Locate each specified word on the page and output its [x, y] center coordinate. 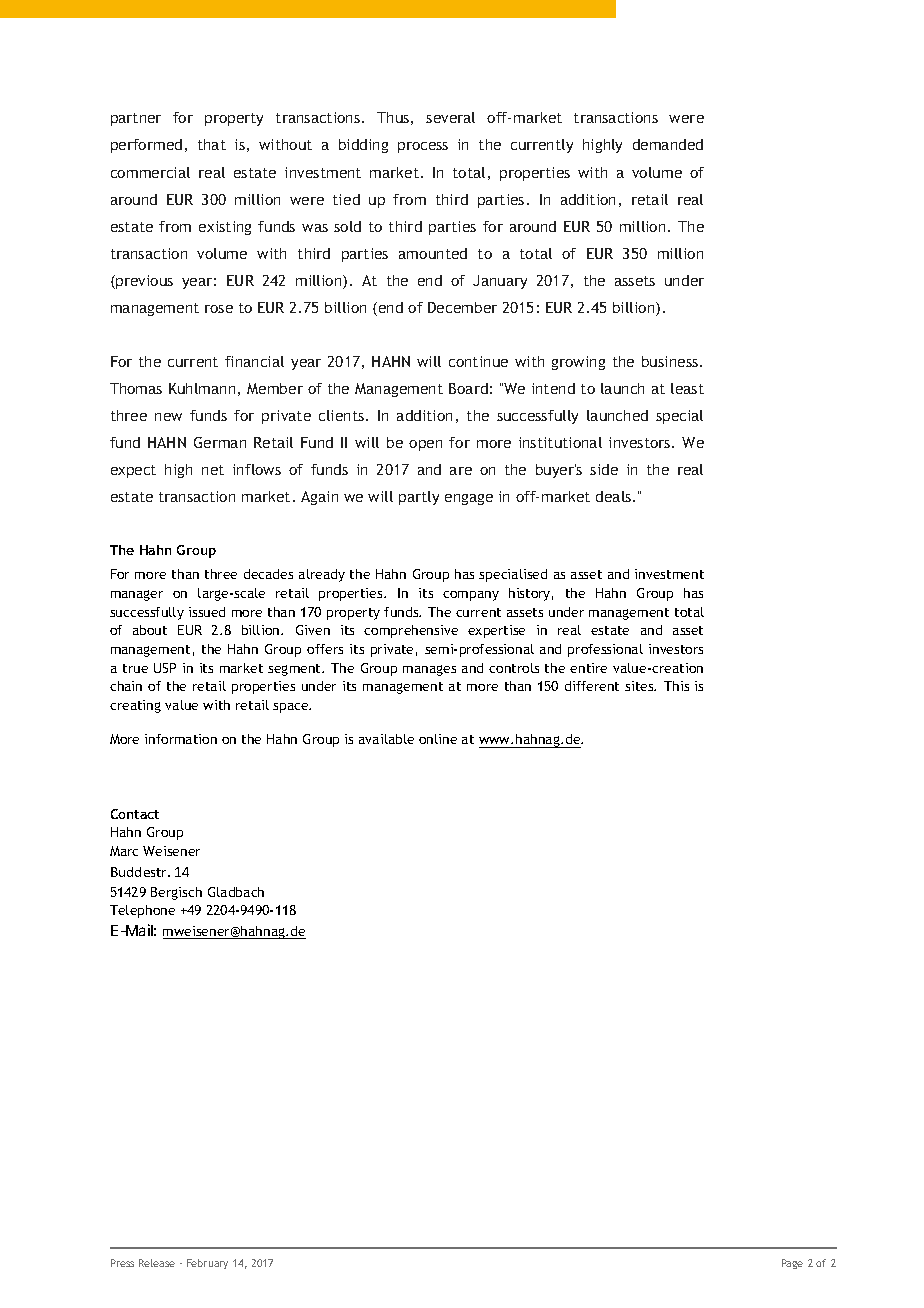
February [207, 1264]
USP [165, 668]
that [212, 144]
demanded [668, 144]
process [423, 147]
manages [429, 670]
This [676, 686]
